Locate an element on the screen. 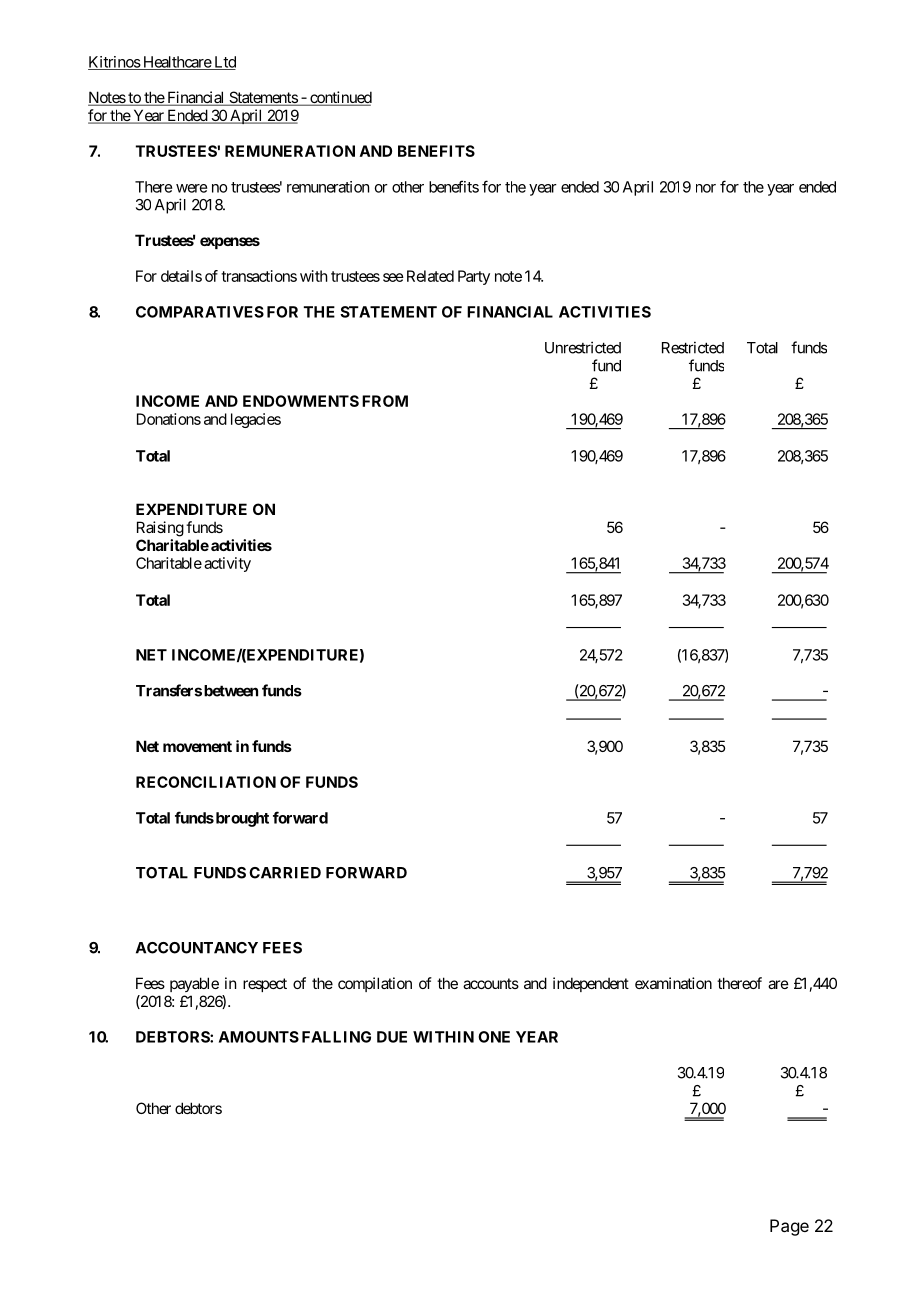  independent is located at coordinates (591, 984).
